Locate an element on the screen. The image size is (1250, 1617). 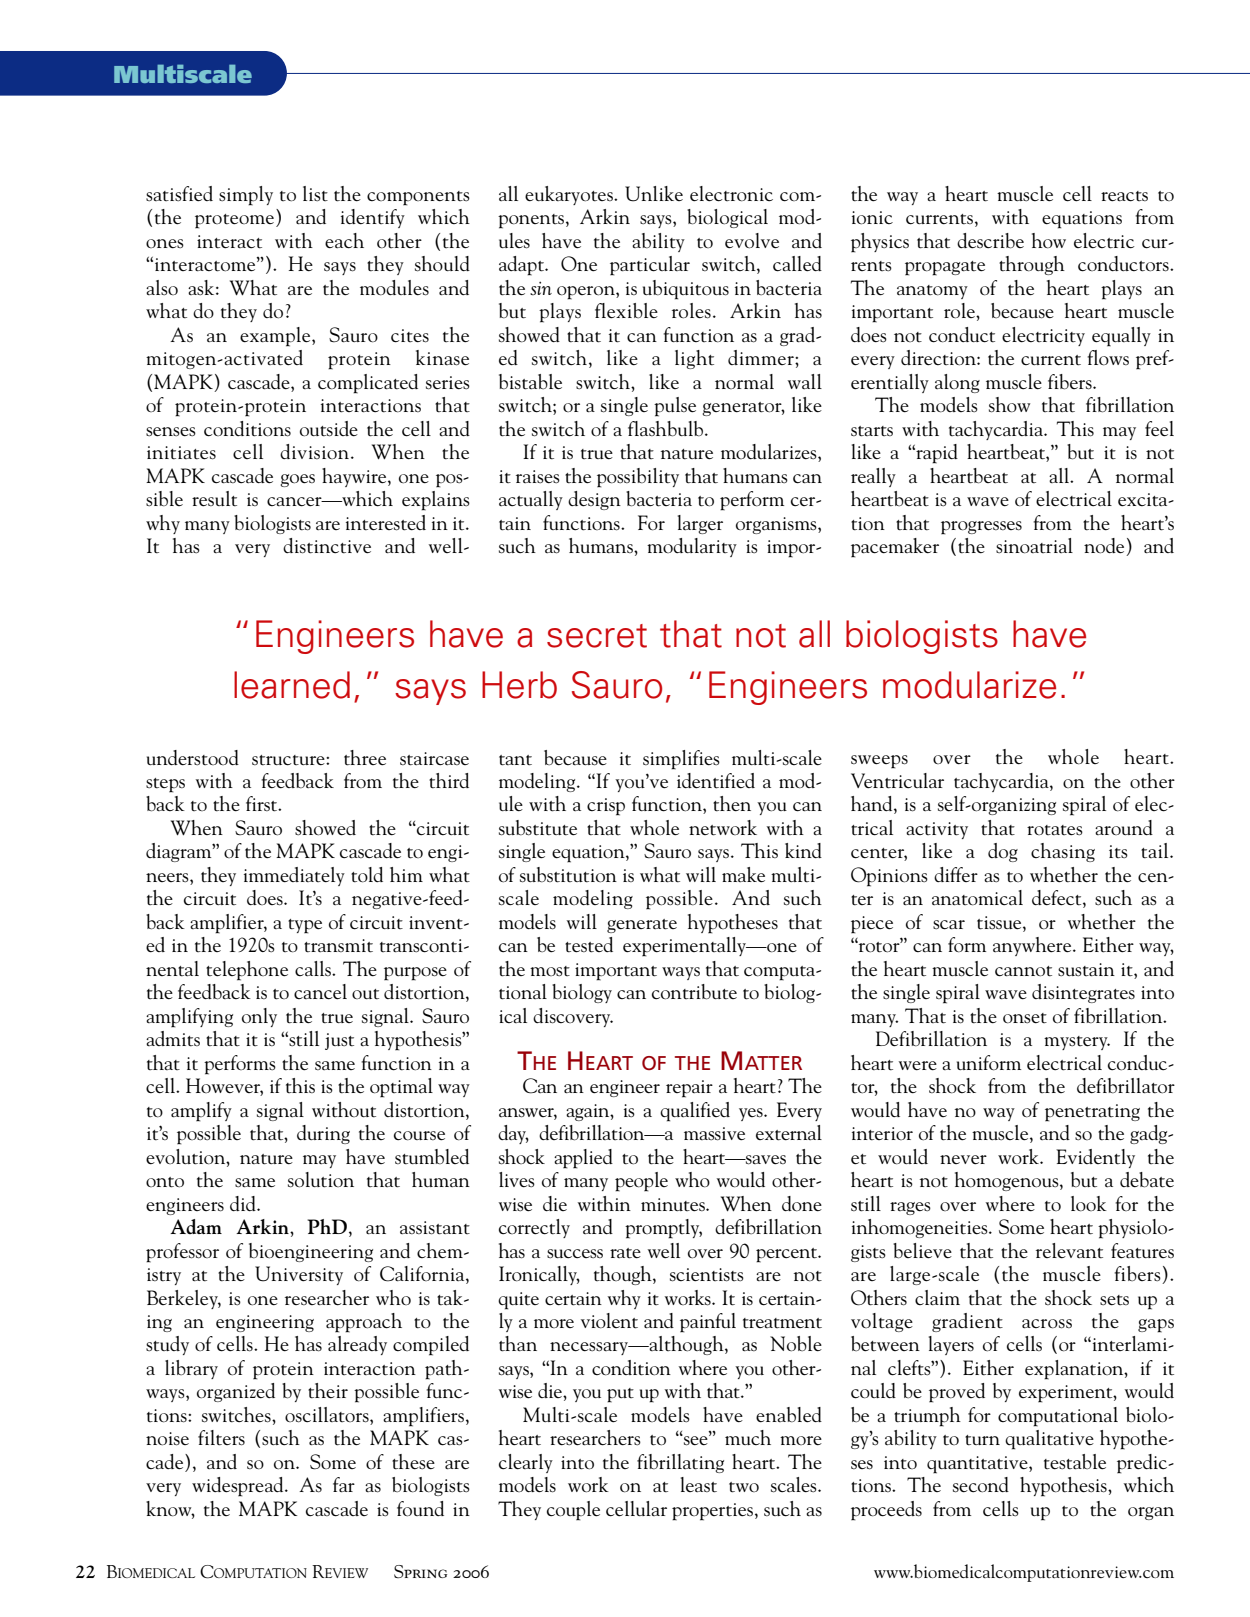
widespread is located at coordinates (239, 1487).
